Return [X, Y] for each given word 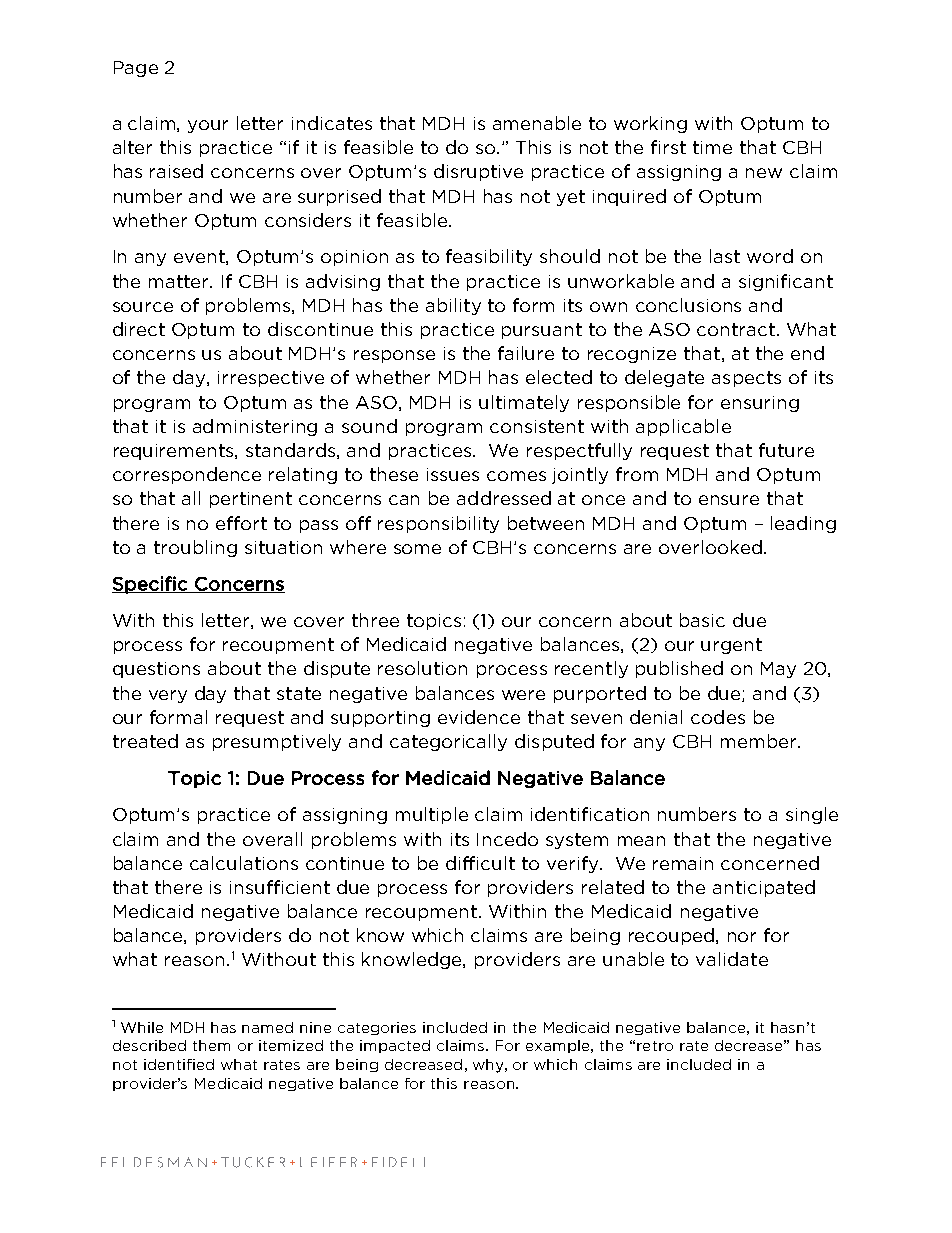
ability [453, 306]
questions [156, 670]
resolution [422, 668]
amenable [537, 123]
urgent [731, 646]
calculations [244, 863]
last [725, 256]
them [211, 1045]
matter [180, 281]
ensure [729, 500]
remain [683, 863]
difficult [480, 863]
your [208, 126]
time [712, 147]
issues [453, 474]
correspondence [187, 475]
